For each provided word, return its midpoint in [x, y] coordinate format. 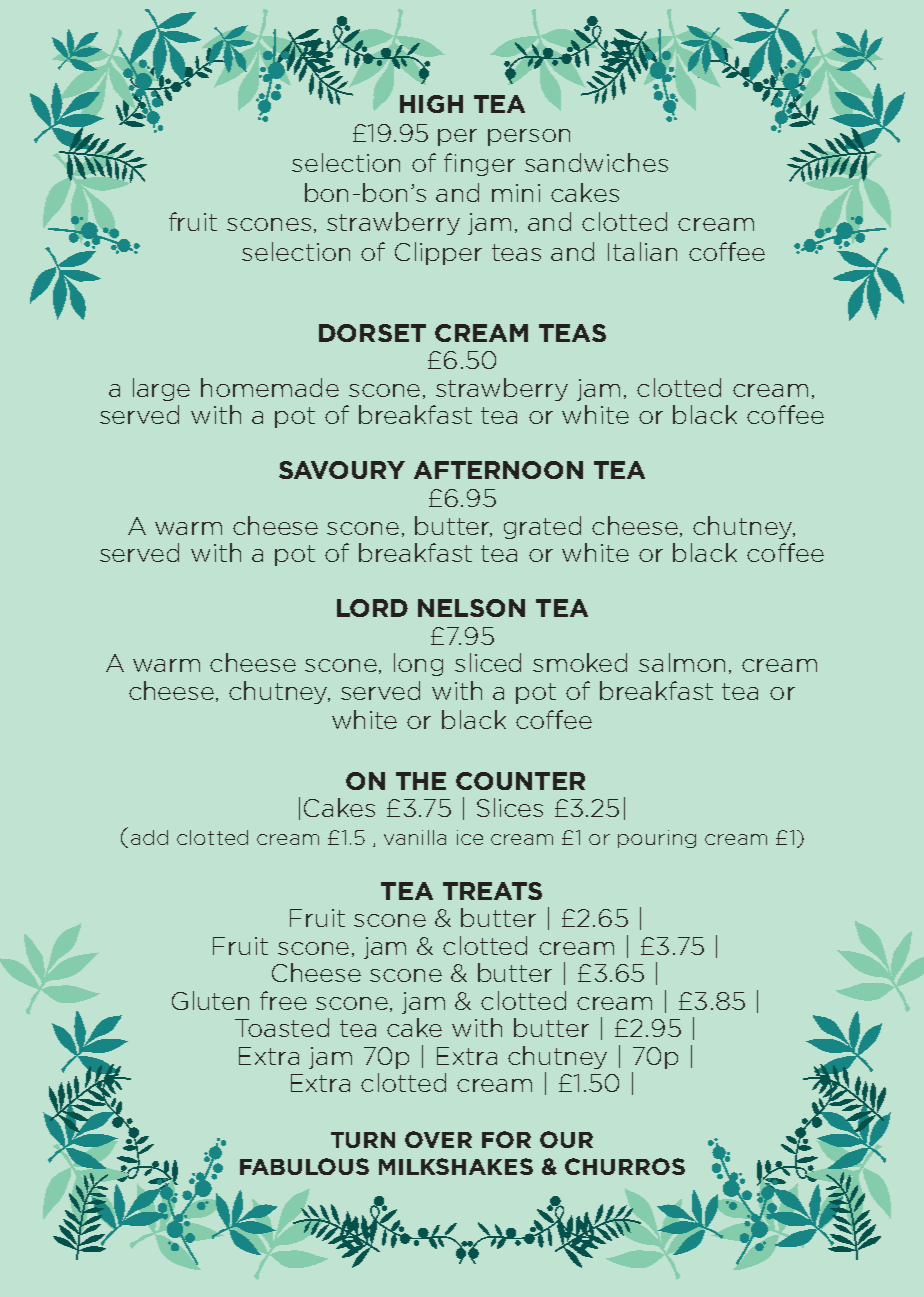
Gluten [210, 1000]
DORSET [372, 333]
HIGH [431, 104]
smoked [580, 662]
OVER [438, 1139]
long [418, 664]
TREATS [492, 891]
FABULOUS [304, 1166]
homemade [270, 387]
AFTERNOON [498, 470]
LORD [372, 608]
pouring [657, 839]
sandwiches [596, 162]
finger [479, 164]
